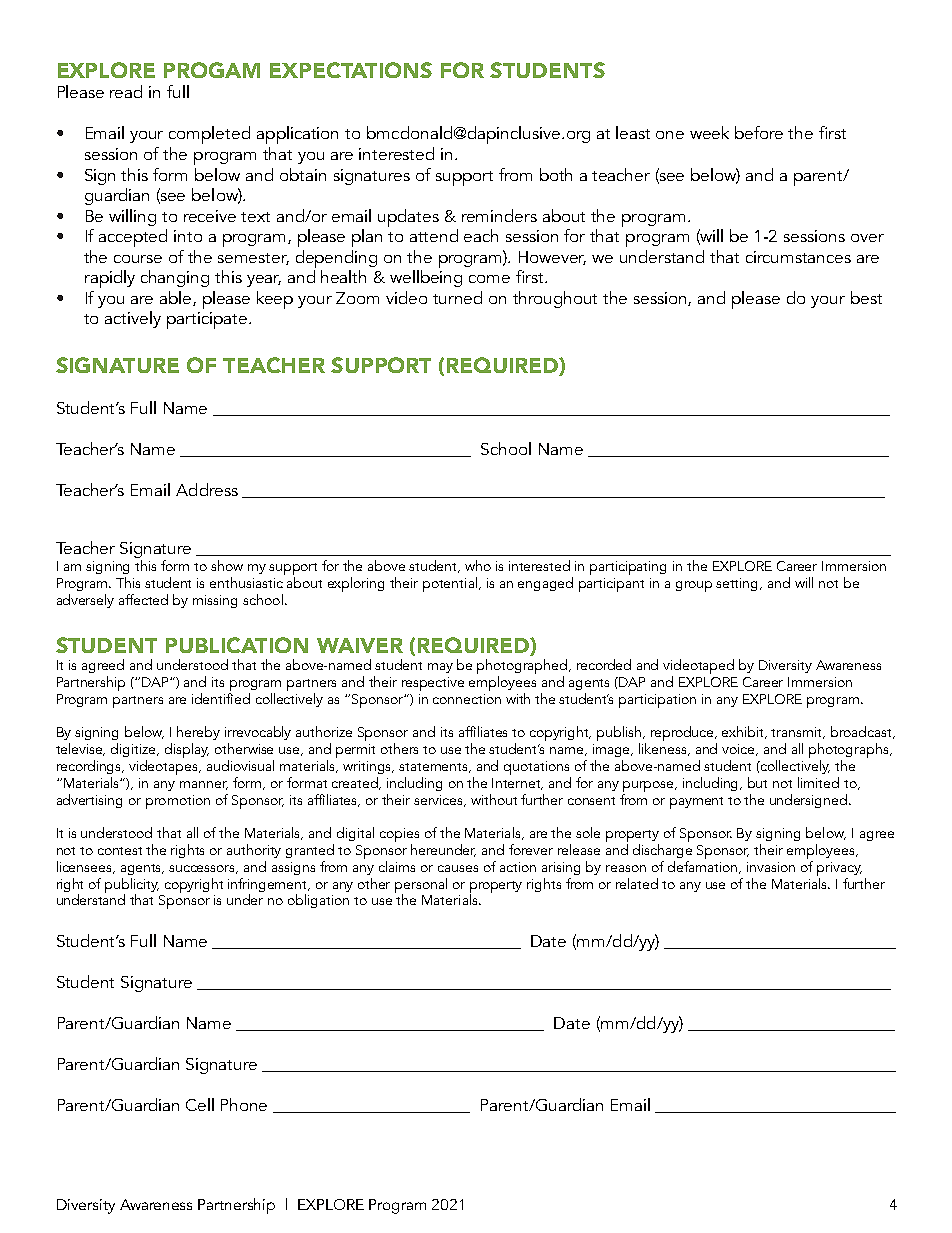 The width and height of the screenshot is (952, 1233). What do you see at coordinates (759, 132) in the screenshot?
I see `before` at bounding box center [759, 132].
